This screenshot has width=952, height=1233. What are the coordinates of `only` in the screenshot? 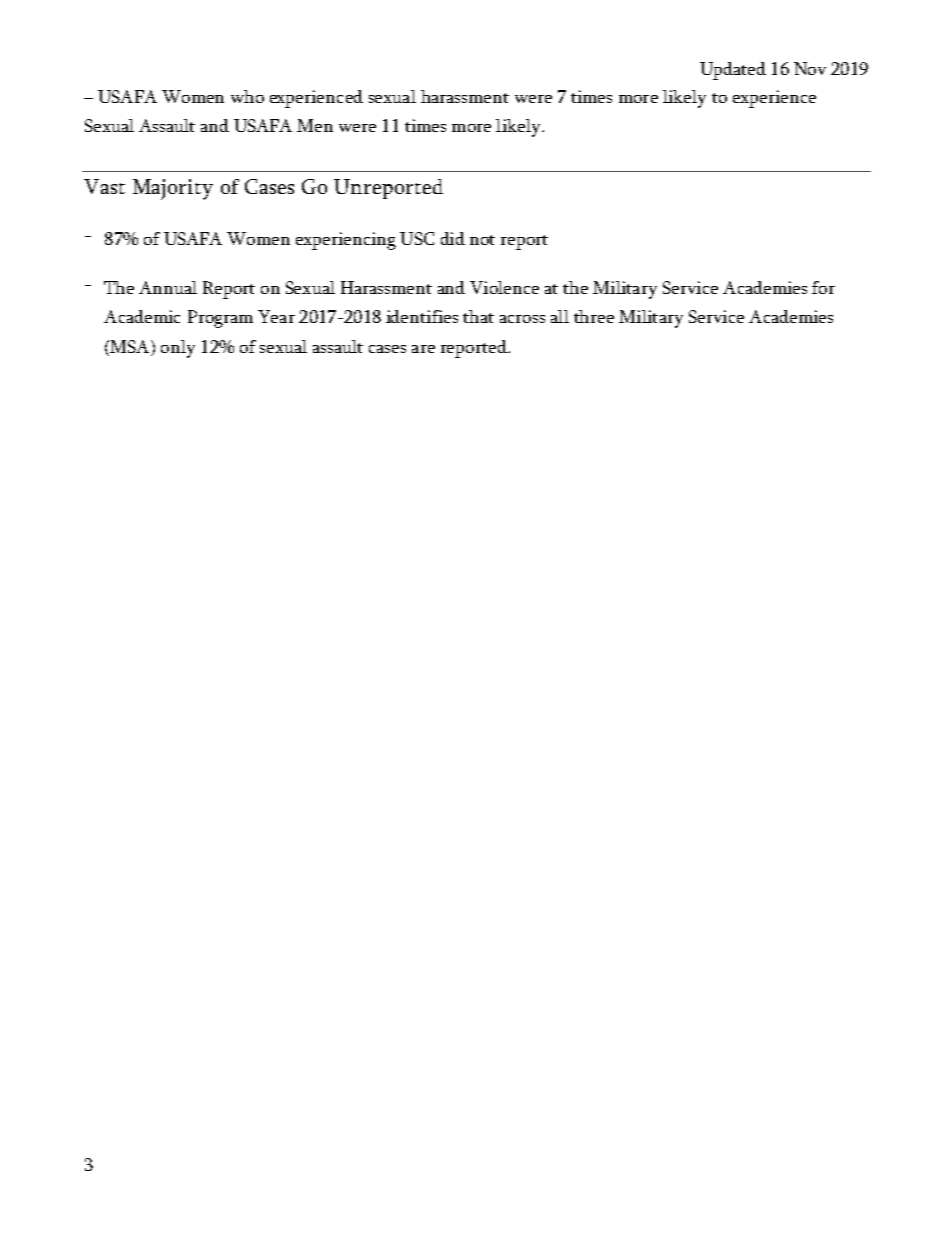 It's located at (178, 349).
